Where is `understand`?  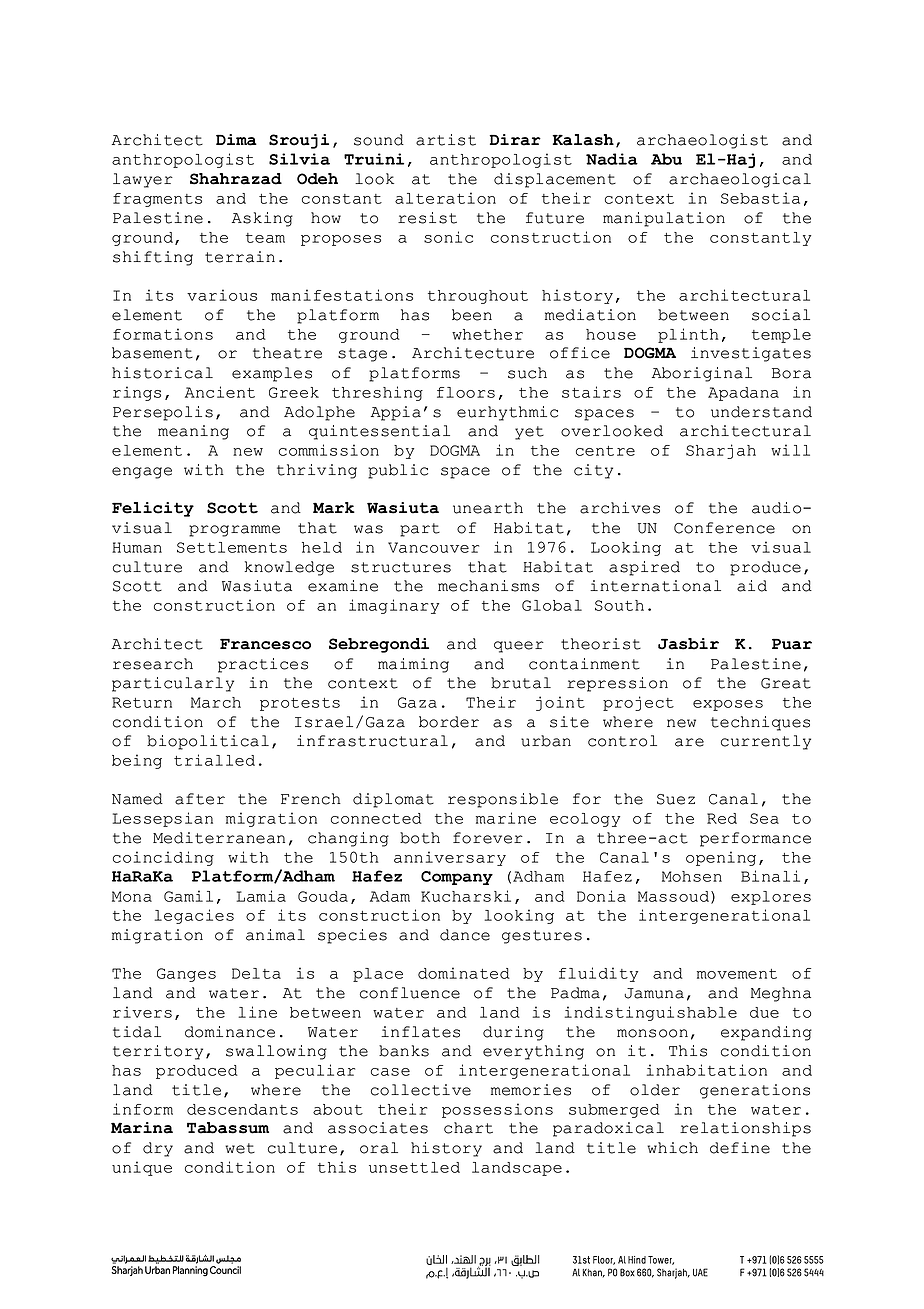 understand is located at coordinates (761, 412).
